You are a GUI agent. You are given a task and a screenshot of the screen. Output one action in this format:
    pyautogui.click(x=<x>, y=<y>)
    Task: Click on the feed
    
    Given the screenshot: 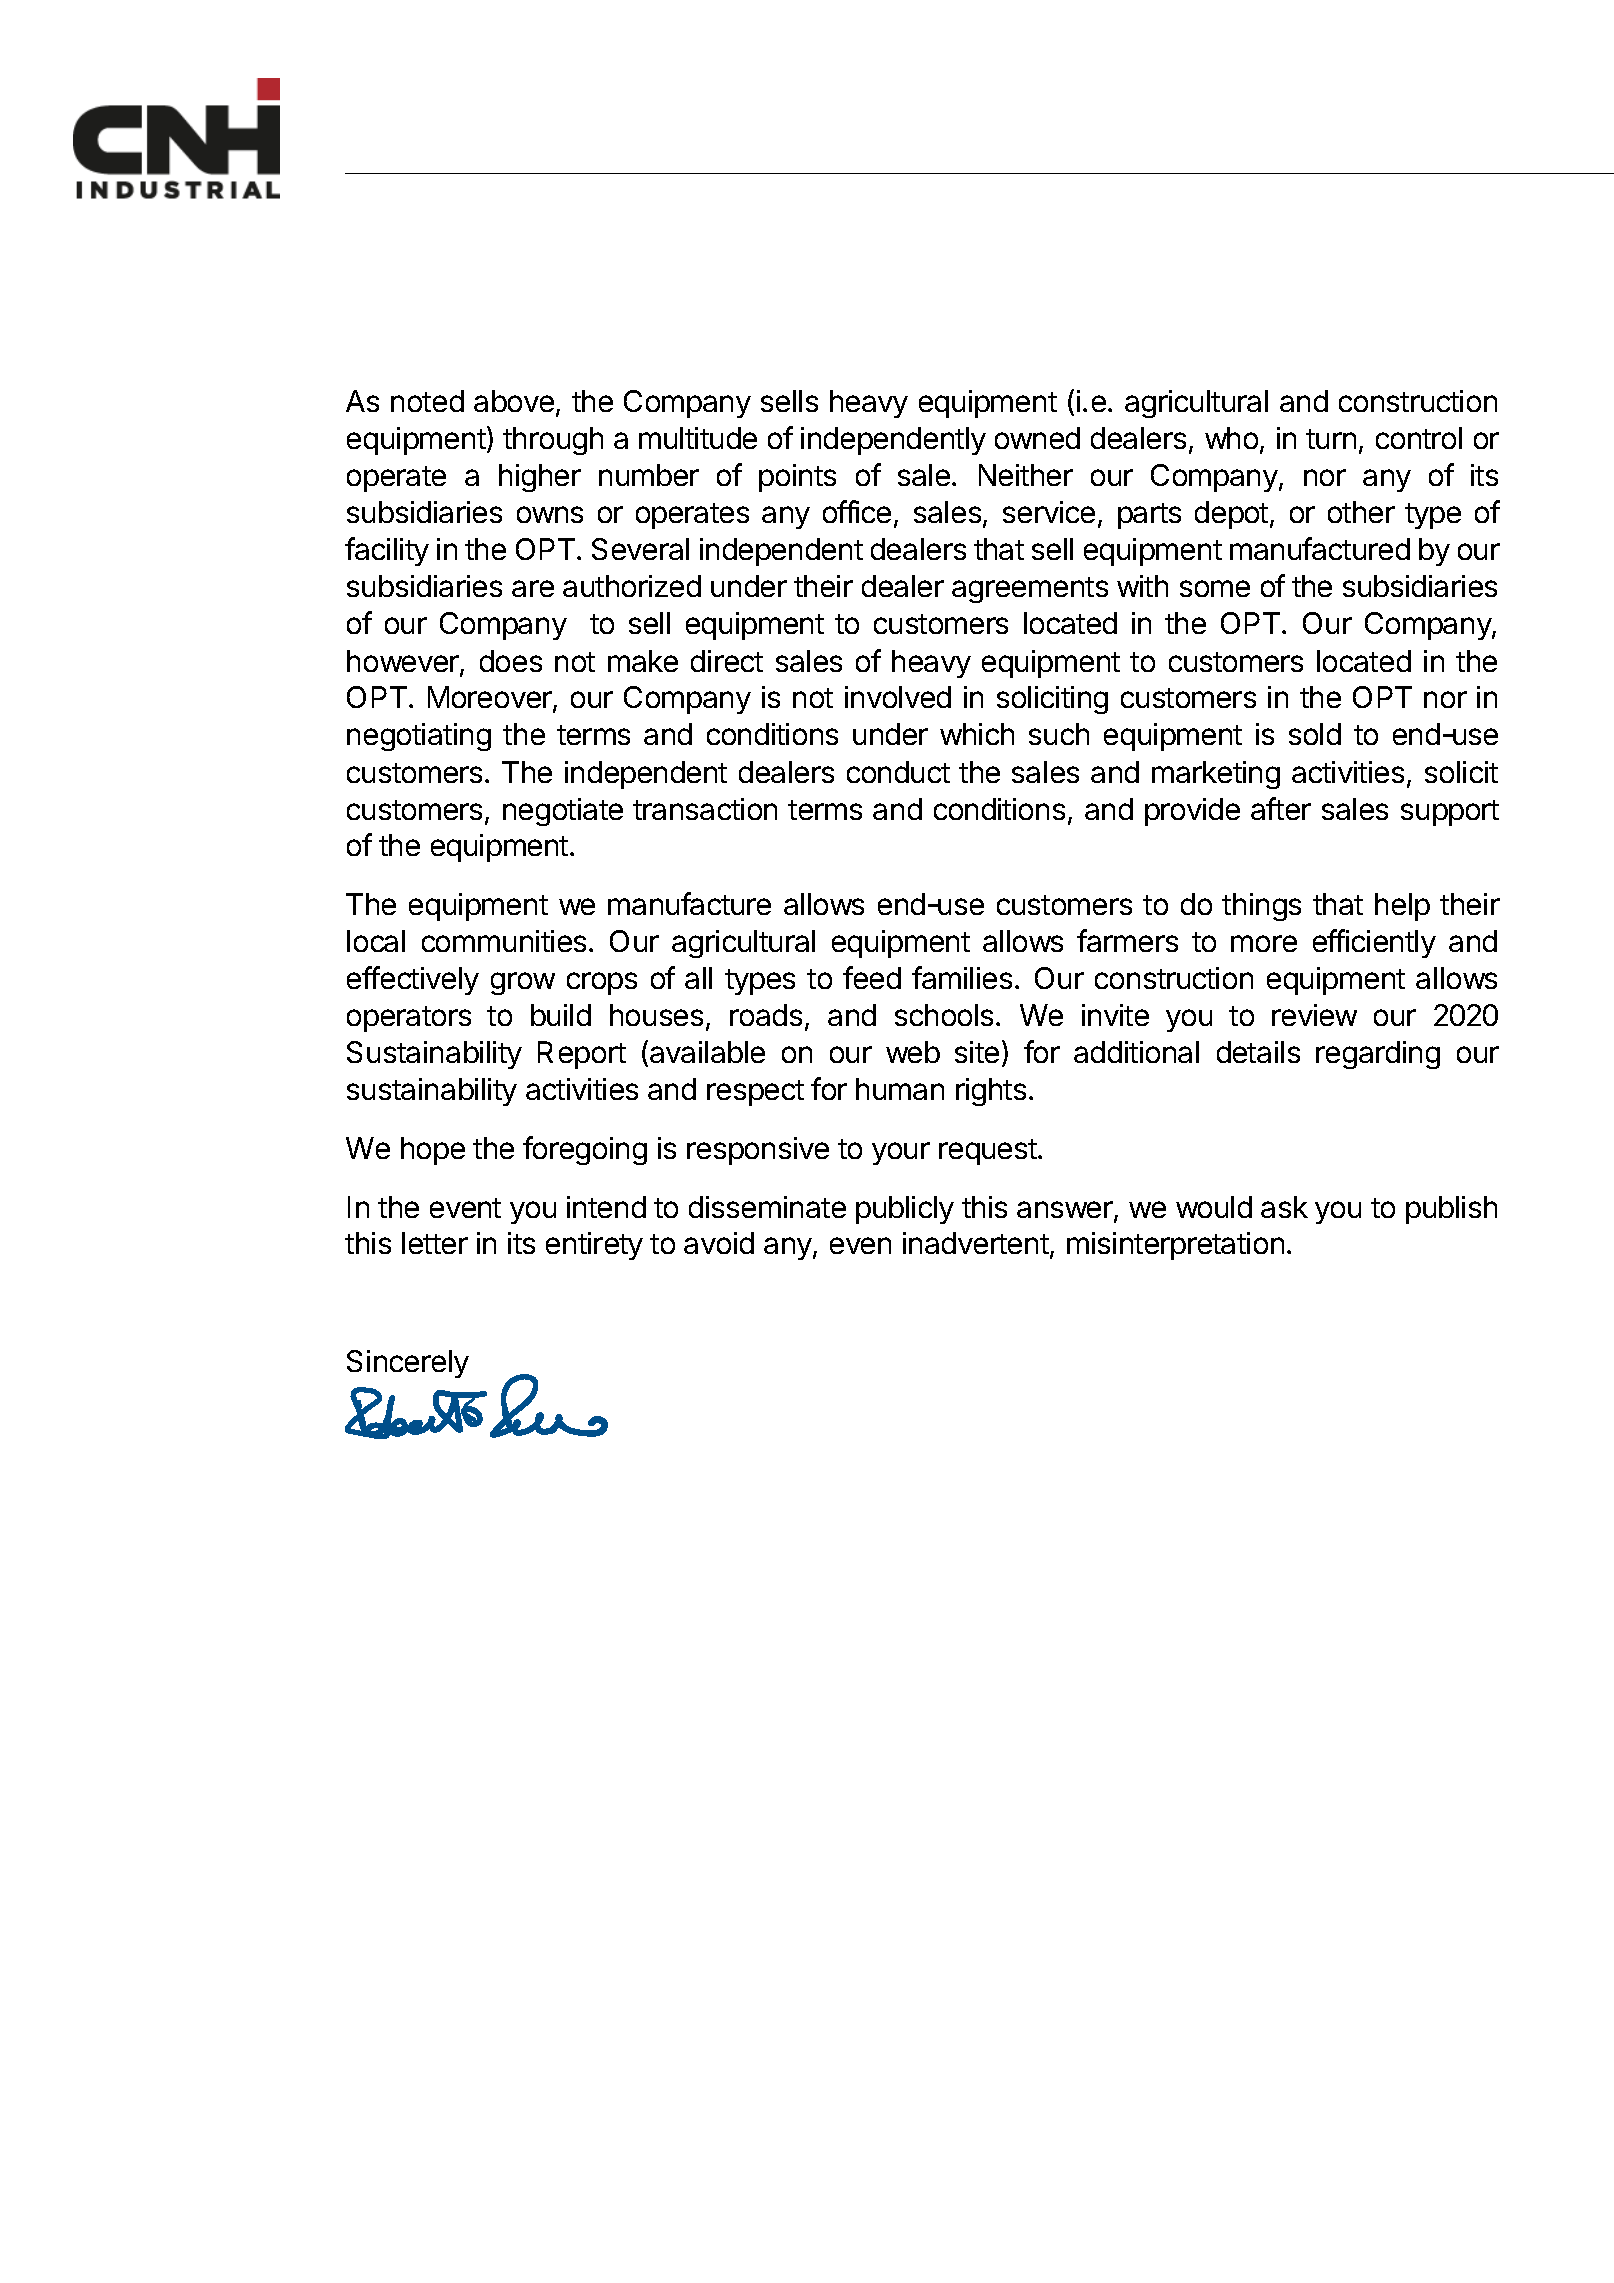 What is the action you would take?
    pyautogui.click(x=872, y=977)
